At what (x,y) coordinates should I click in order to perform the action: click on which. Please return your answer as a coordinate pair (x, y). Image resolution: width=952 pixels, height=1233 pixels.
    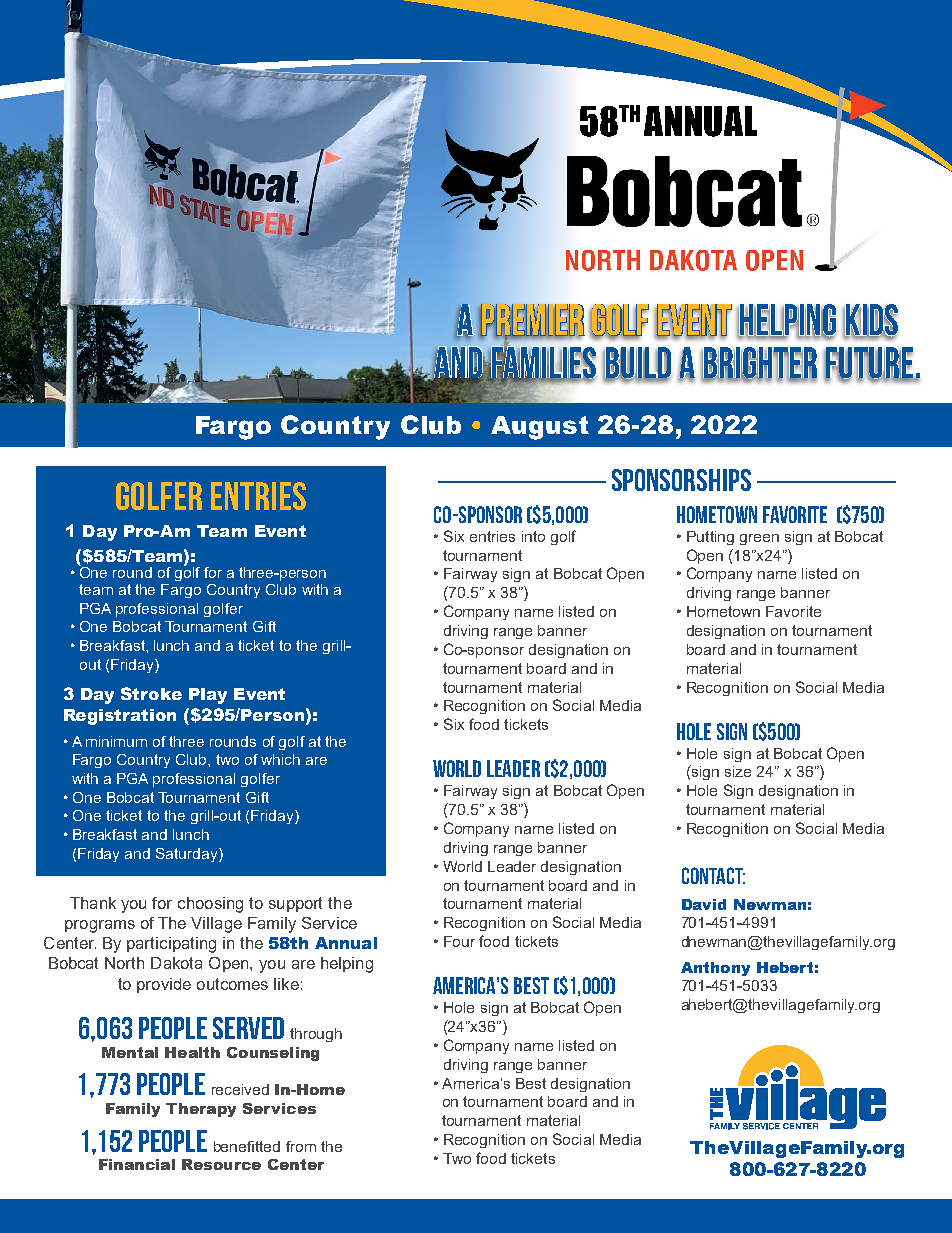
    Looking at the image, I should click on (280, 759).
